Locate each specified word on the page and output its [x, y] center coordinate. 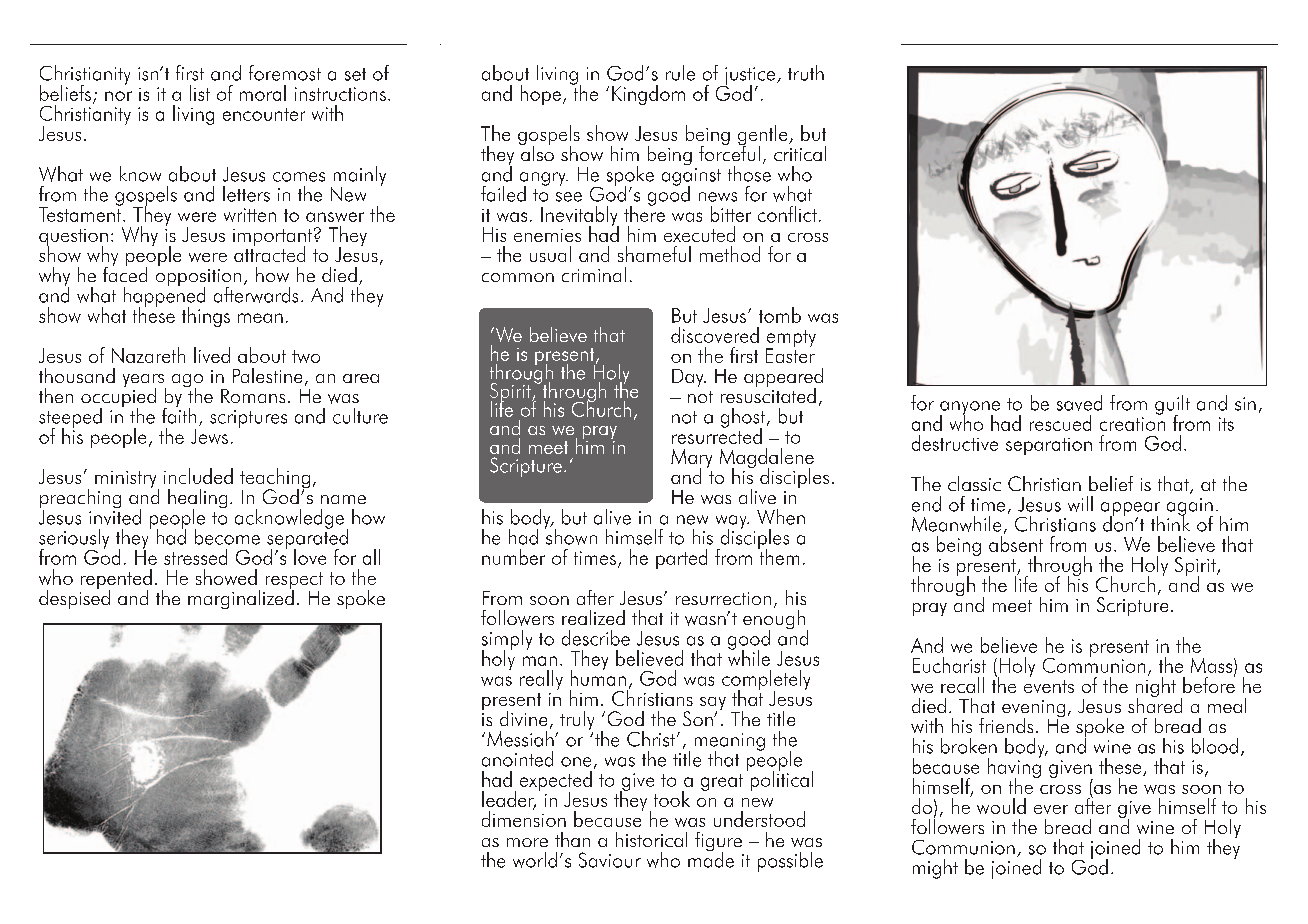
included [198, 476]
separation [1049, 446]
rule [680, 73]
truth [806, 73]
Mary [691, 459]
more [527, 842]
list [200, 93]
